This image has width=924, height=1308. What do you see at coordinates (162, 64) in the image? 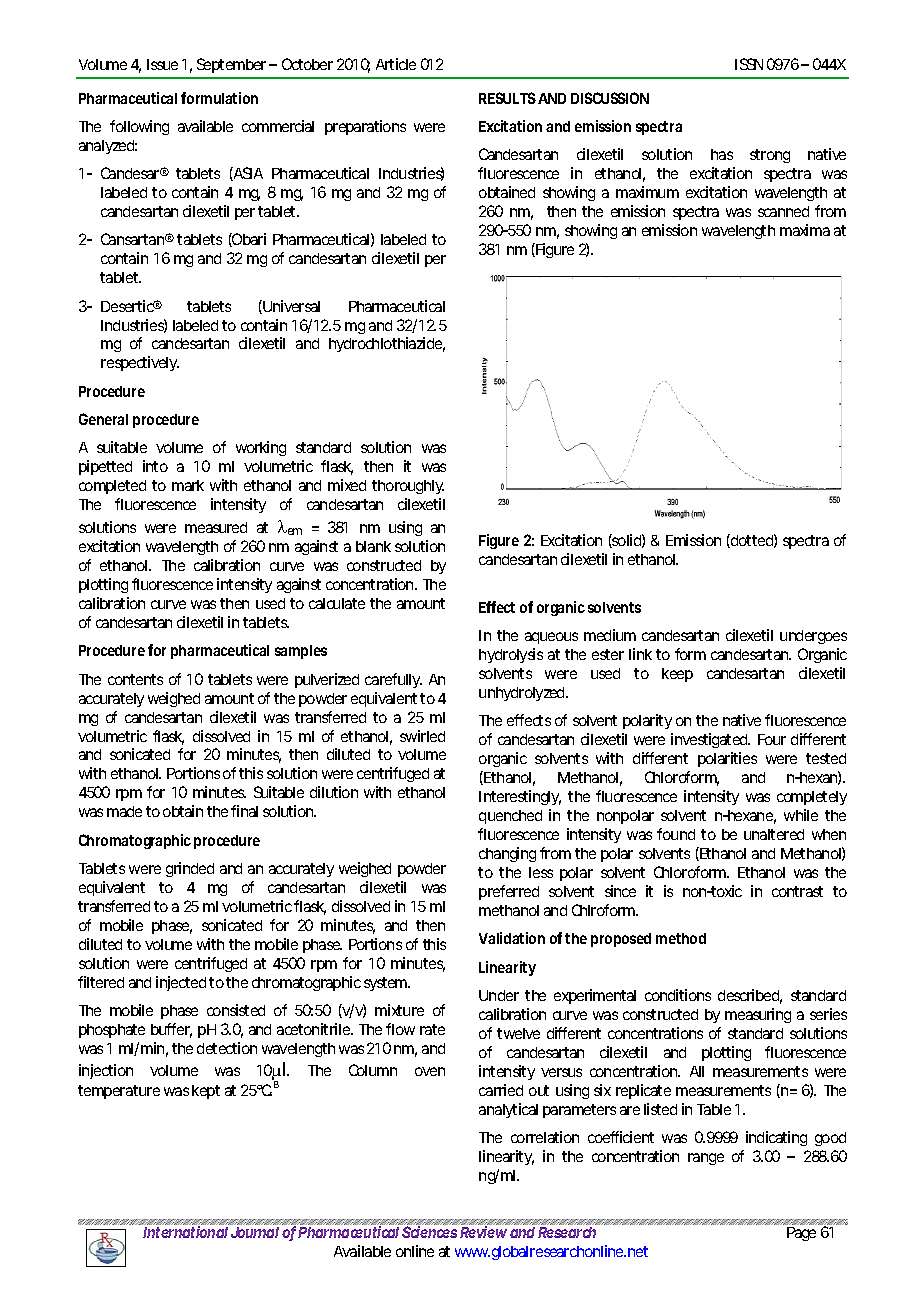
I see `Issue` at bounding box center [162, 64].
